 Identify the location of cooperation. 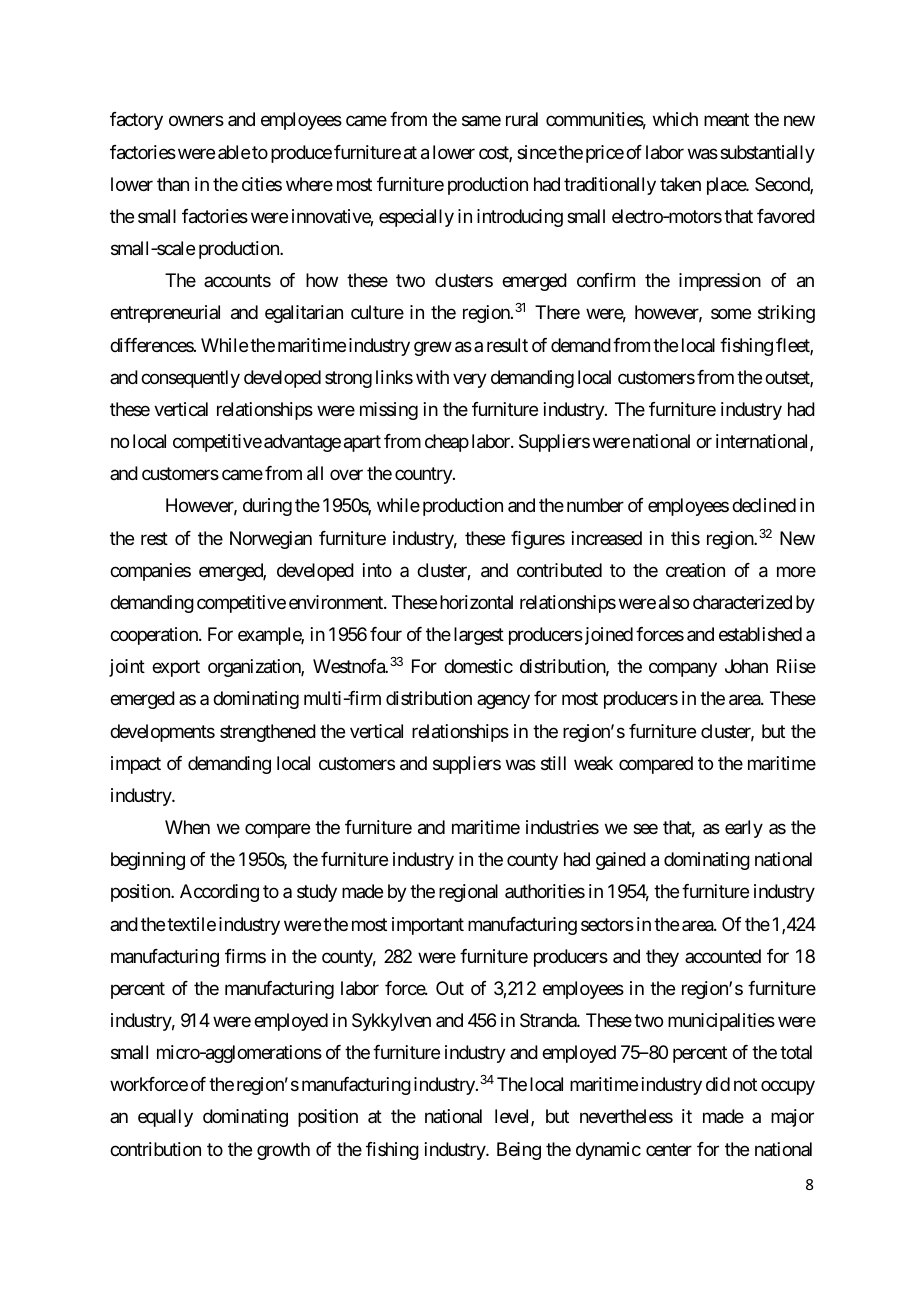
(155, 636).
